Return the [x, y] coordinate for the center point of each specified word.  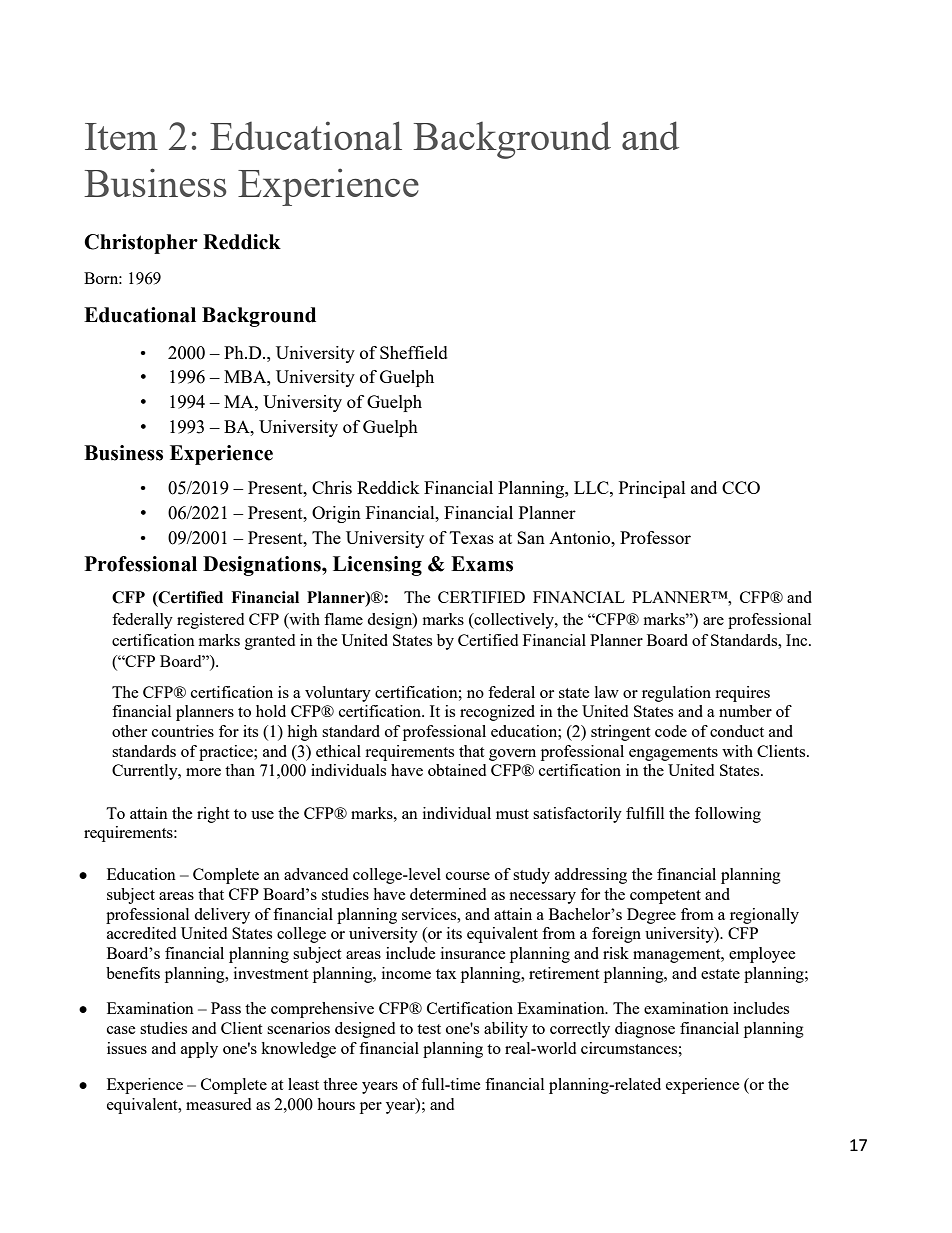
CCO [741, 487]
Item [121, 136]
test [429, 1029]
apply [199, 1050]
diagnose [645, 1030]
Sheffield [414, 352]
